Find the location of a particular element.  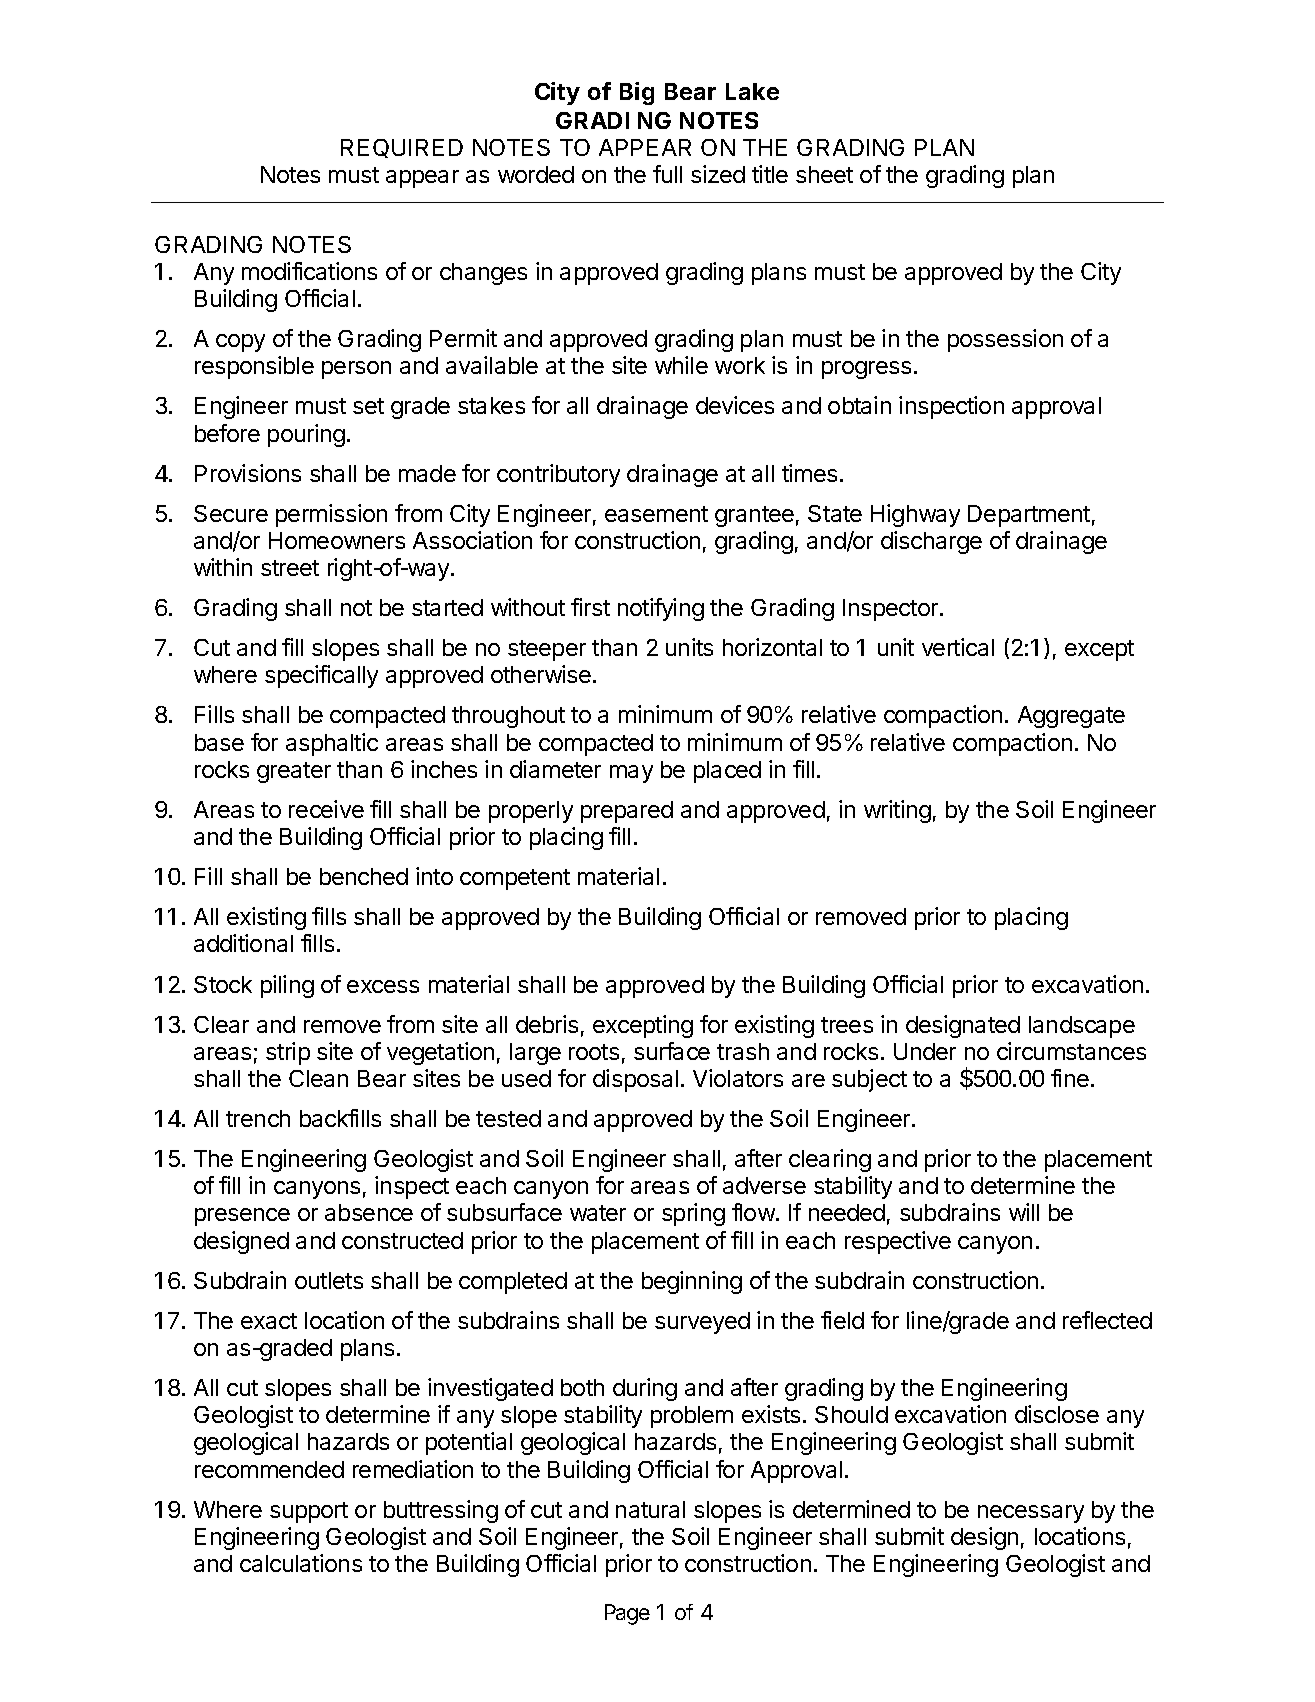

Page is located at coordinates (627, 1614).
